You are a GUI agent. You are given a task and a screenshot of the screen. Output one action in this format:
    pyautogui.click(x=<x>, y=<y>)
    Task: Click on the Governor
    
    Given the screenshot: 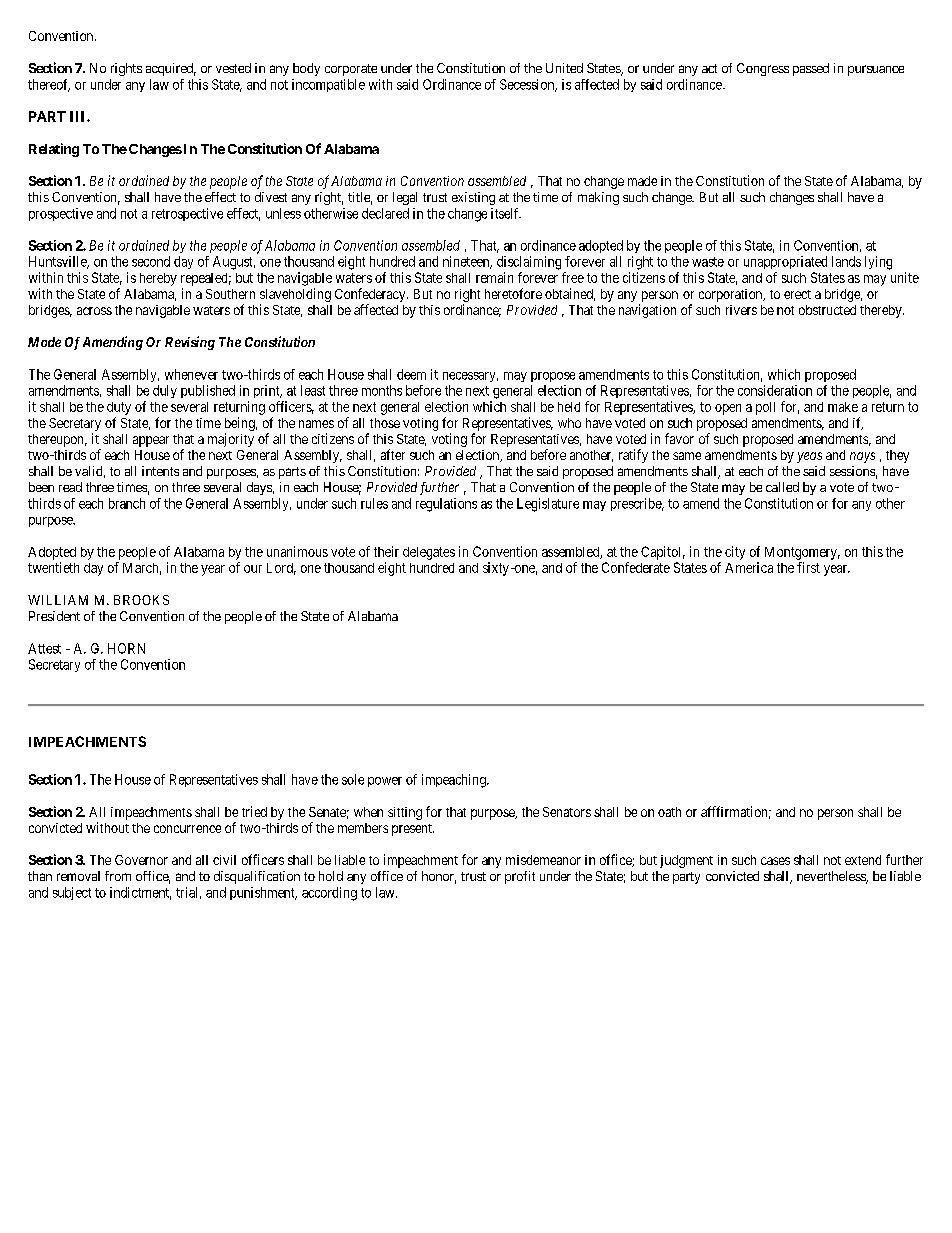 What is the action you would take?
    pyautogui.click(x=141, y=860)
